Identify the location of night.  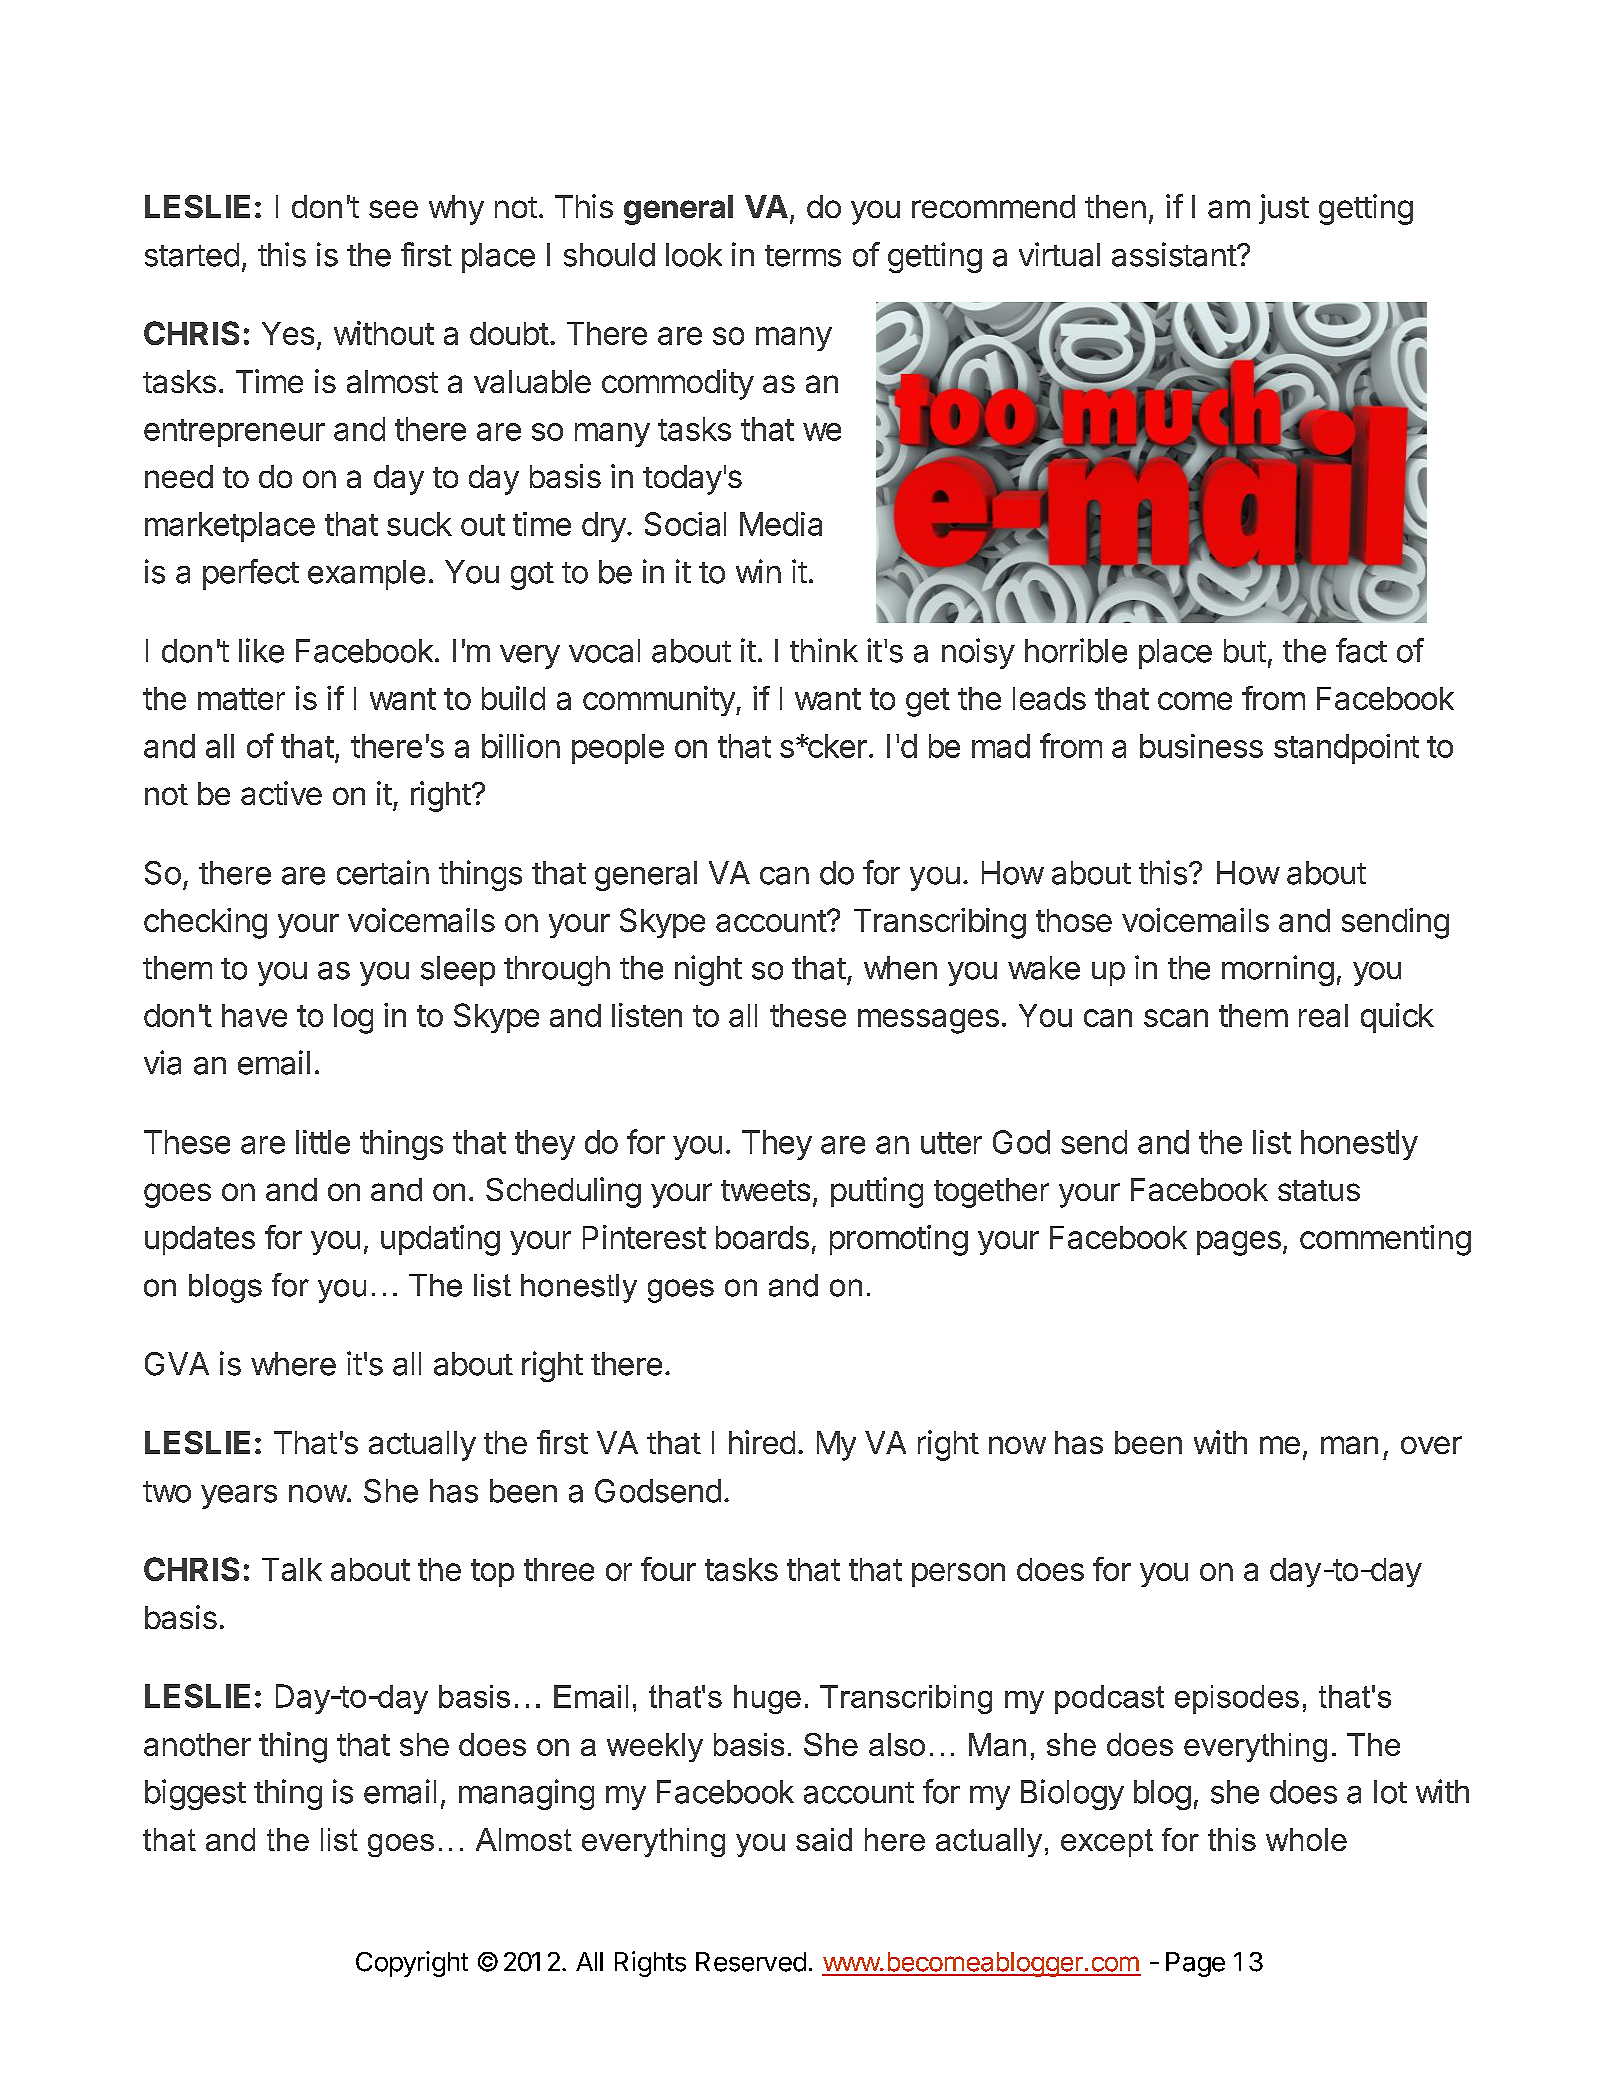
(708, 970).
